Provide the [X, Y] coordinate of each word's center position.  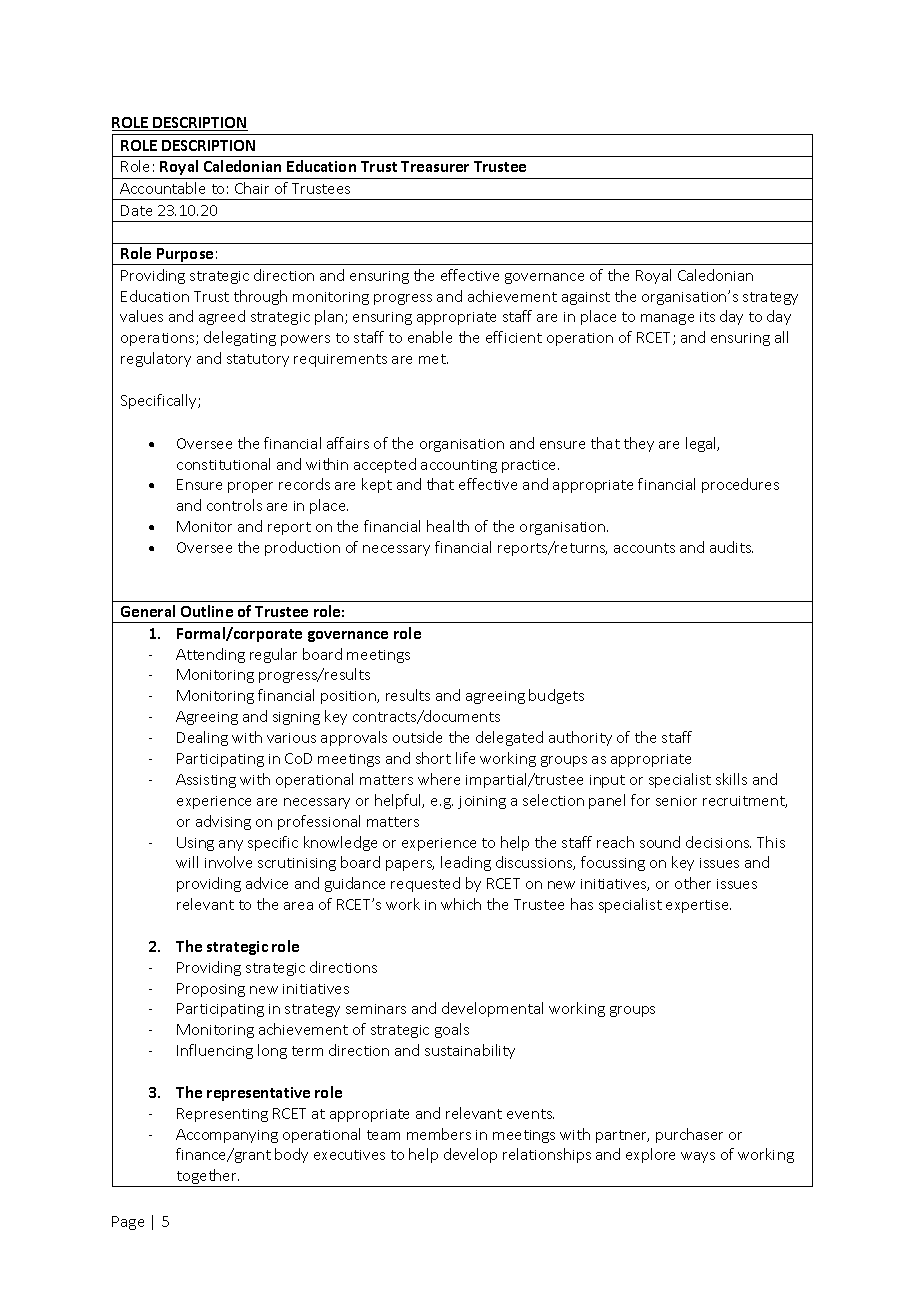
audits [731, 547]
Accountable [162, 188]
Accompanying [227, 1136]
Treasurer [435, 166]
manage [667, 319]
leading [466, 863]
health [448, 526]
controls [234, 505]
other [693, 883]
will [187, 862]
